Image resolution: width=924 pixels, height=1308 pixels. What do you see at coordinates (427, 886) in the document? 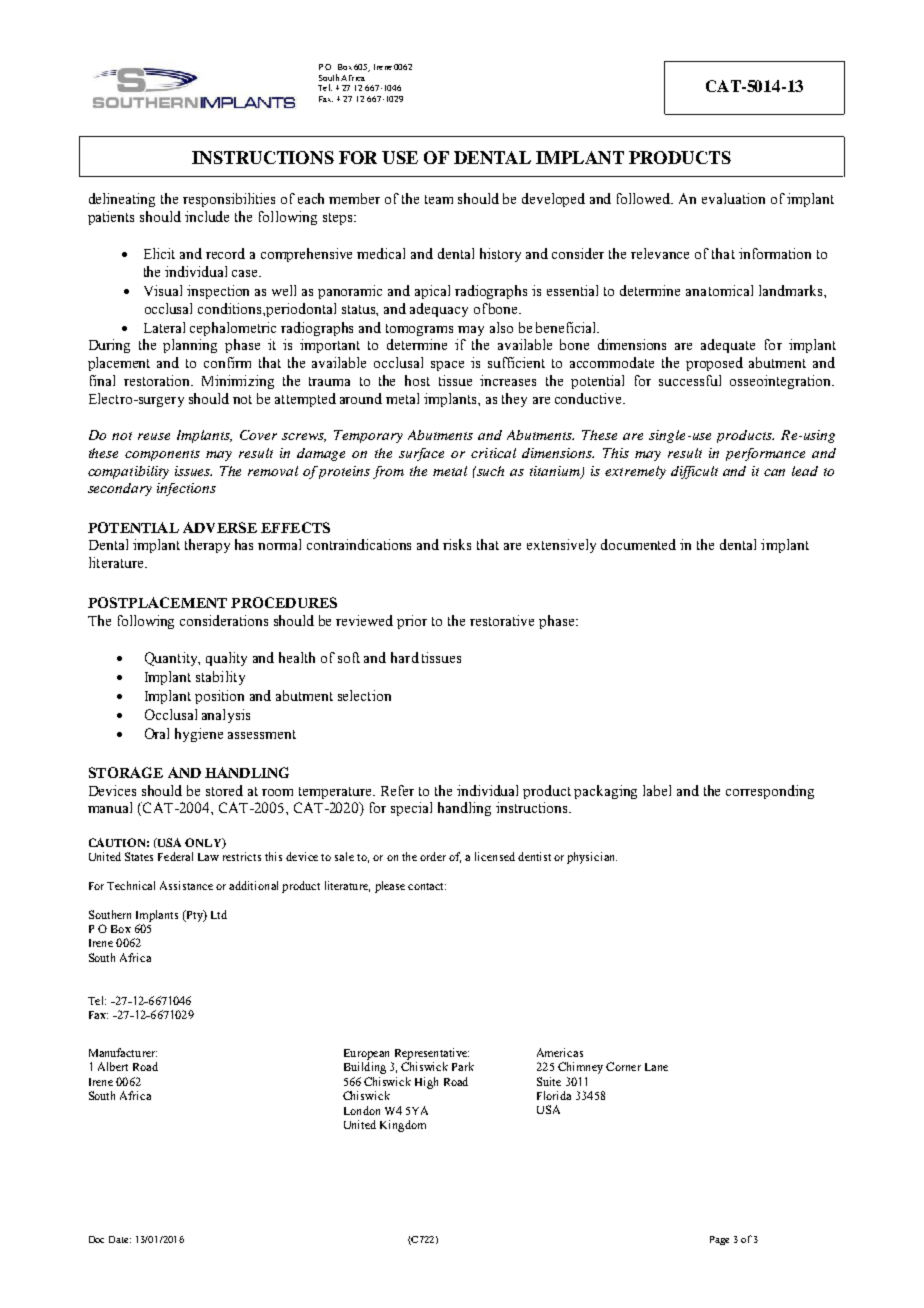
I see `contact` at bounding box center [427, 886].
